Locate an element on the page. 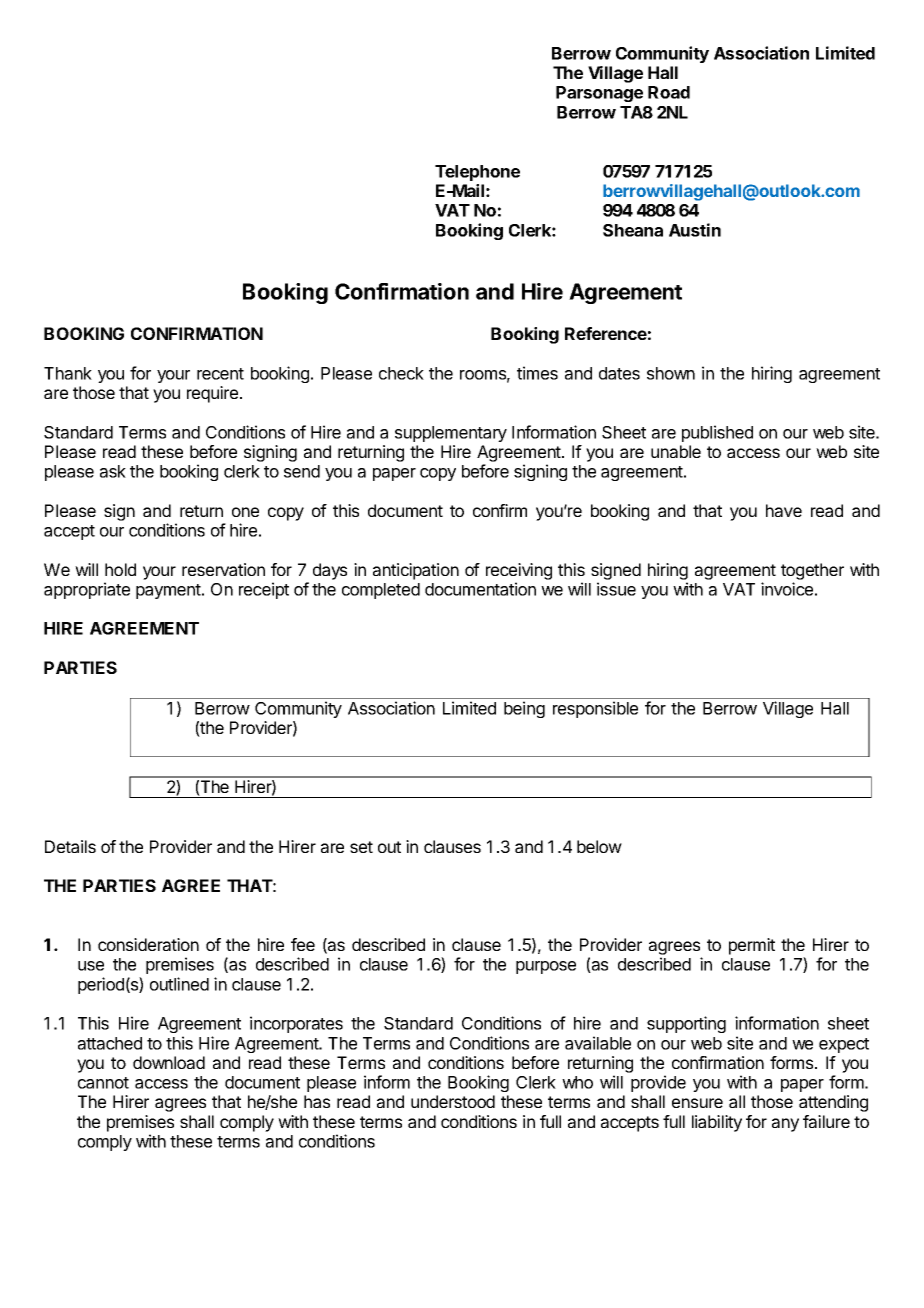  ensure is located at coordinates (697, 1103).
